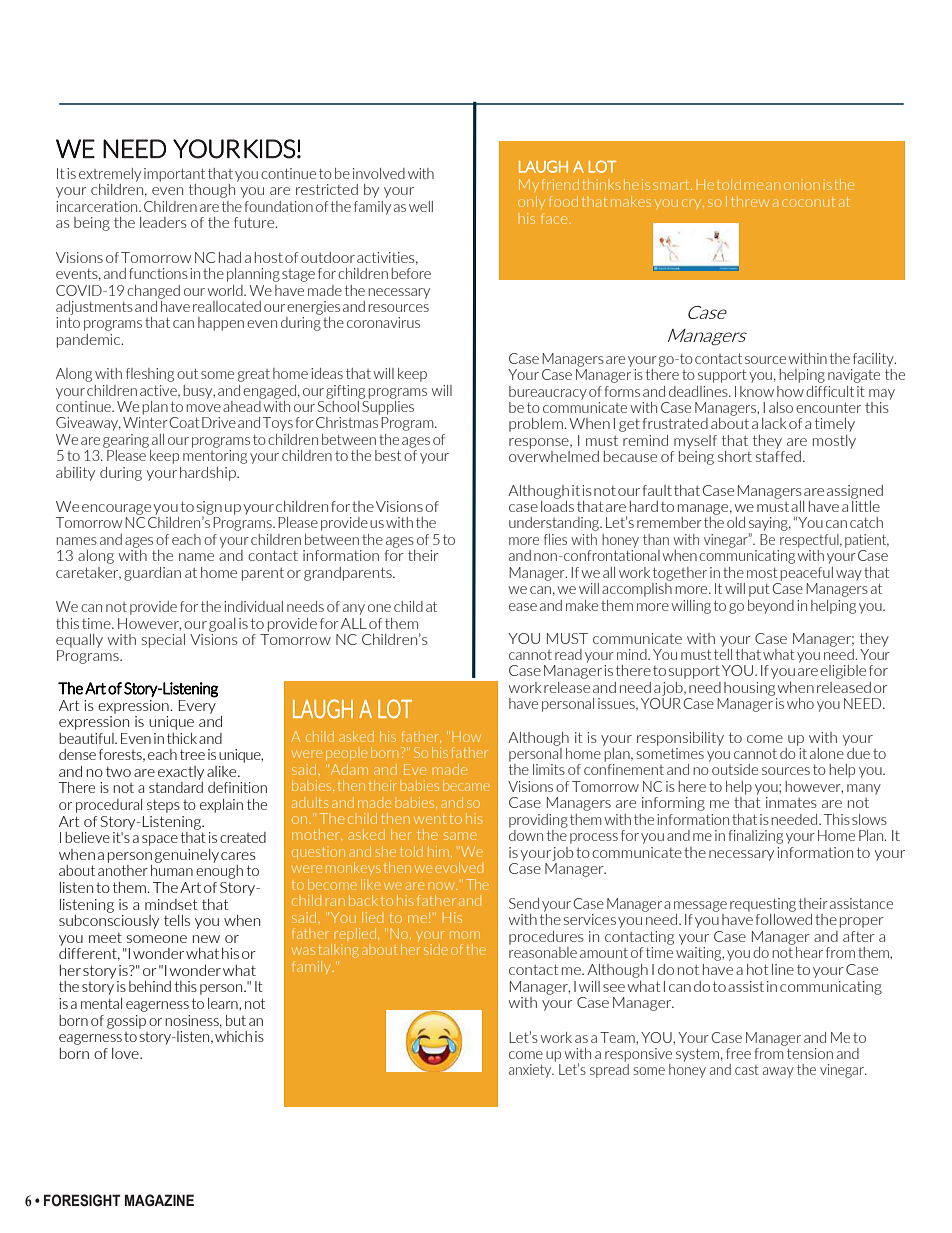 Image resolution: width=952 pixels, height=1233 pixels. What do you see at coordinates (215, 457) in the screenshot?
I see `mentoring` at bounding box center [215, 457].
